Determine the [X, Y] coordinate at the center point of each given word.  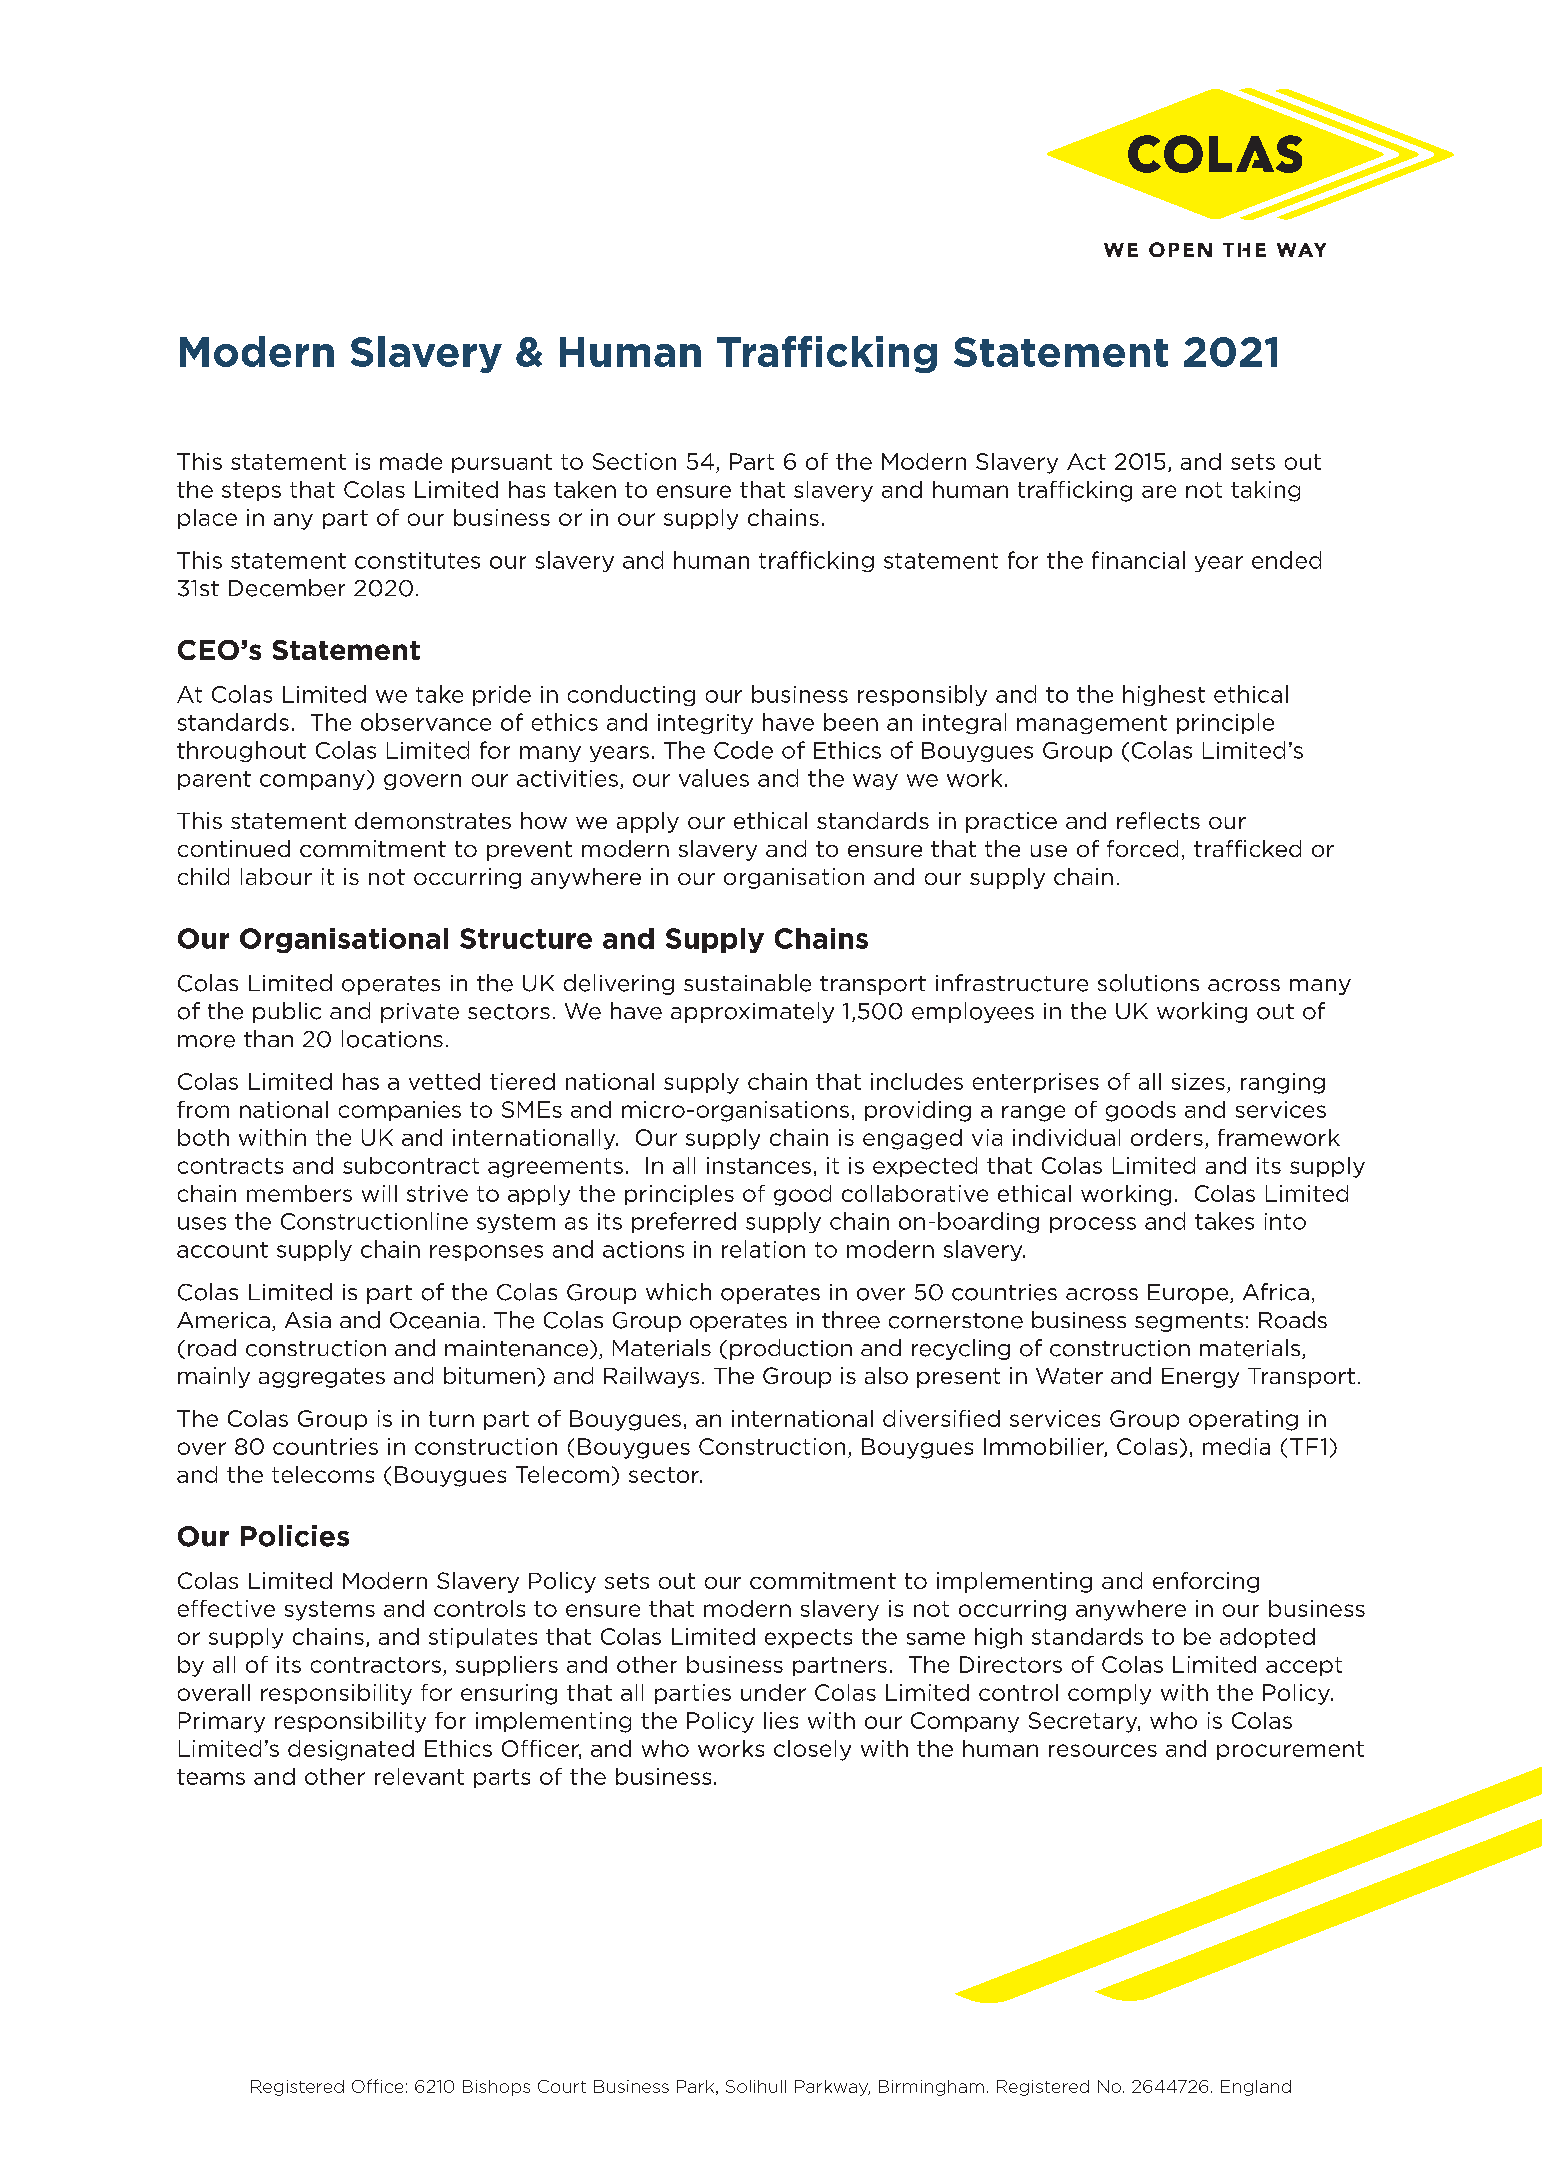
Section [634, 461]
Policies [295, 1536]
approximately [752, 1012]
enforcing [1206, 1582]
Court [562, 2086]
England [1256, 2088]
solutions [1148, 983]
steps [251, 491]
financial [1138, 560]
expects [808, 1638]
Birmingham [931, 2088]
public [287, 1012]
